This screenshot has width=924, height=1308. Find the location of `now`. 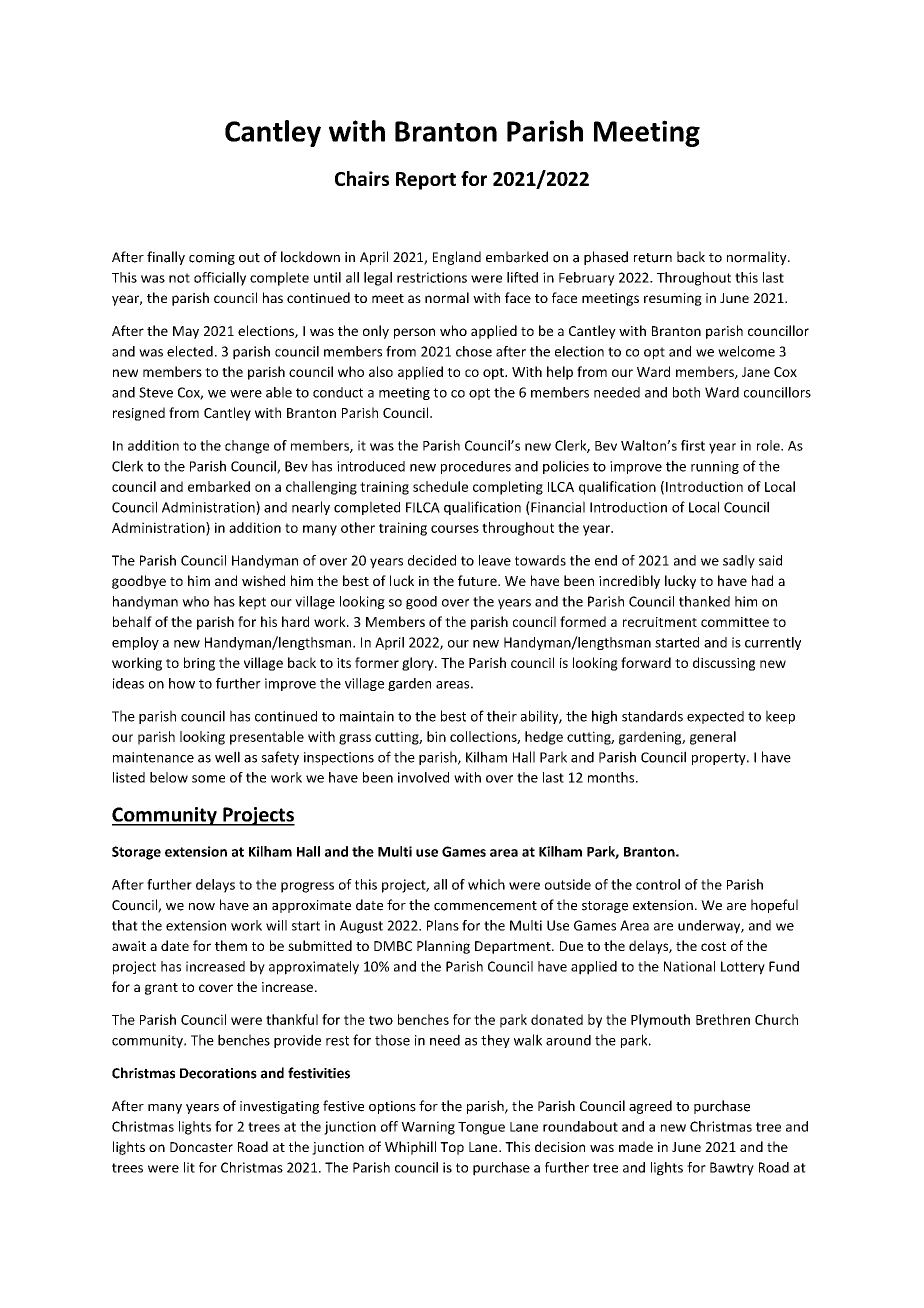

now is located at coordinates (202, 907).
